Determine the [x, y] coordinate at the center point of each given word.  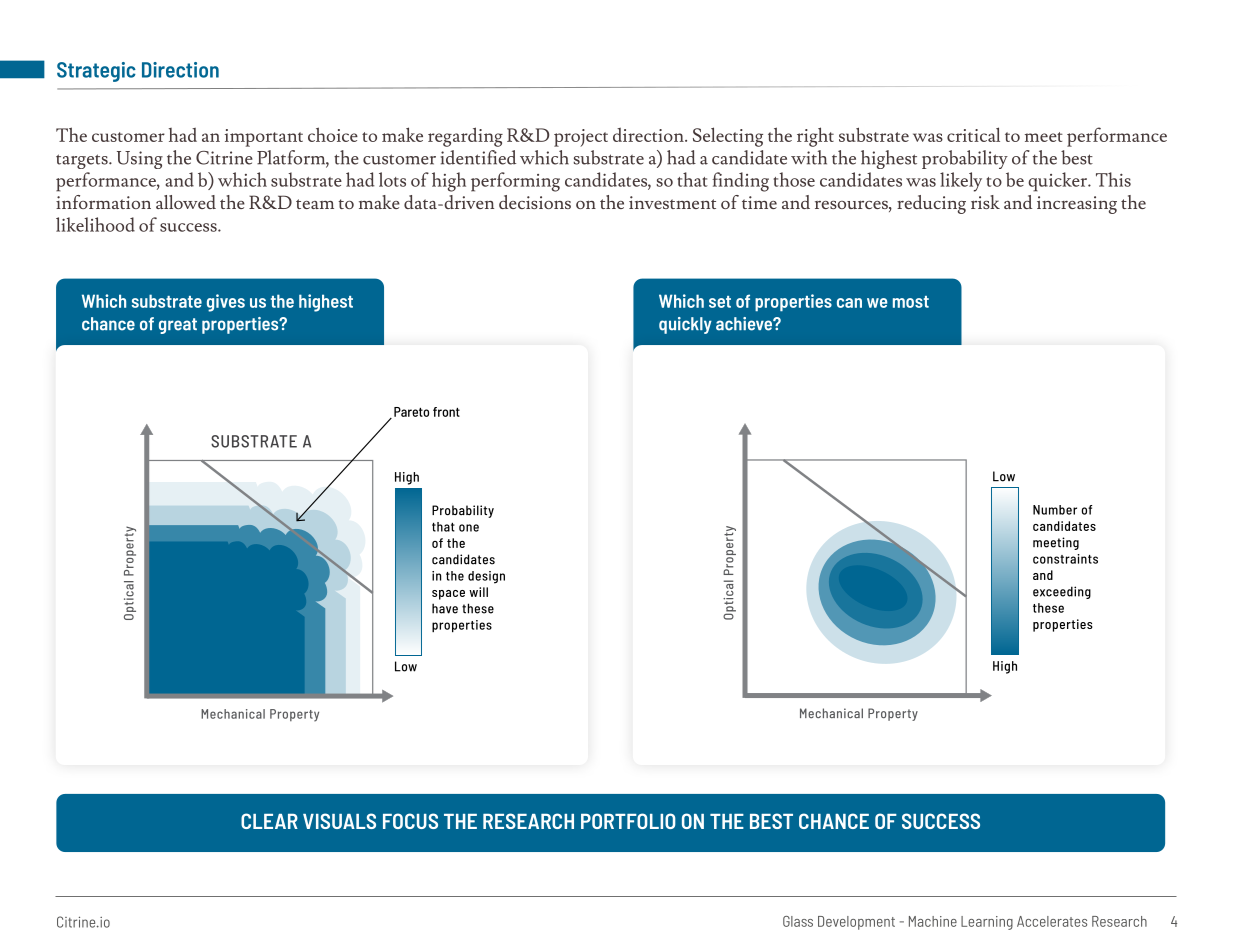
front [446, 412]
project [581, 138]
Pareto [411, 412]
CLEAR [269, 821]
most [911, 302]
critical [973, 134]
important [264, 138]
